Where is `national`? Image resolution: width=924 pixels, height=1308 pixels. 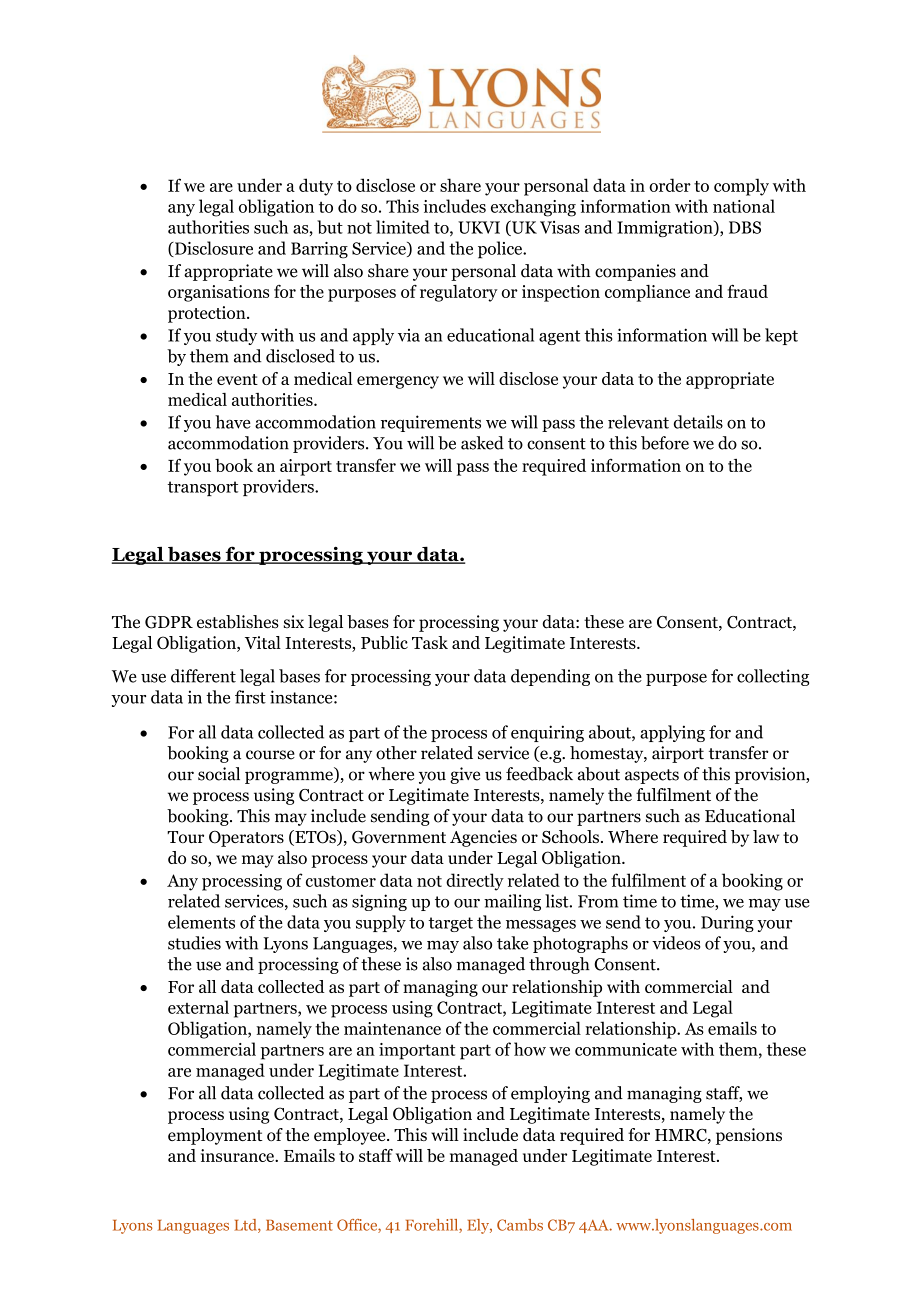 national is located at coordinates (744, 206).
